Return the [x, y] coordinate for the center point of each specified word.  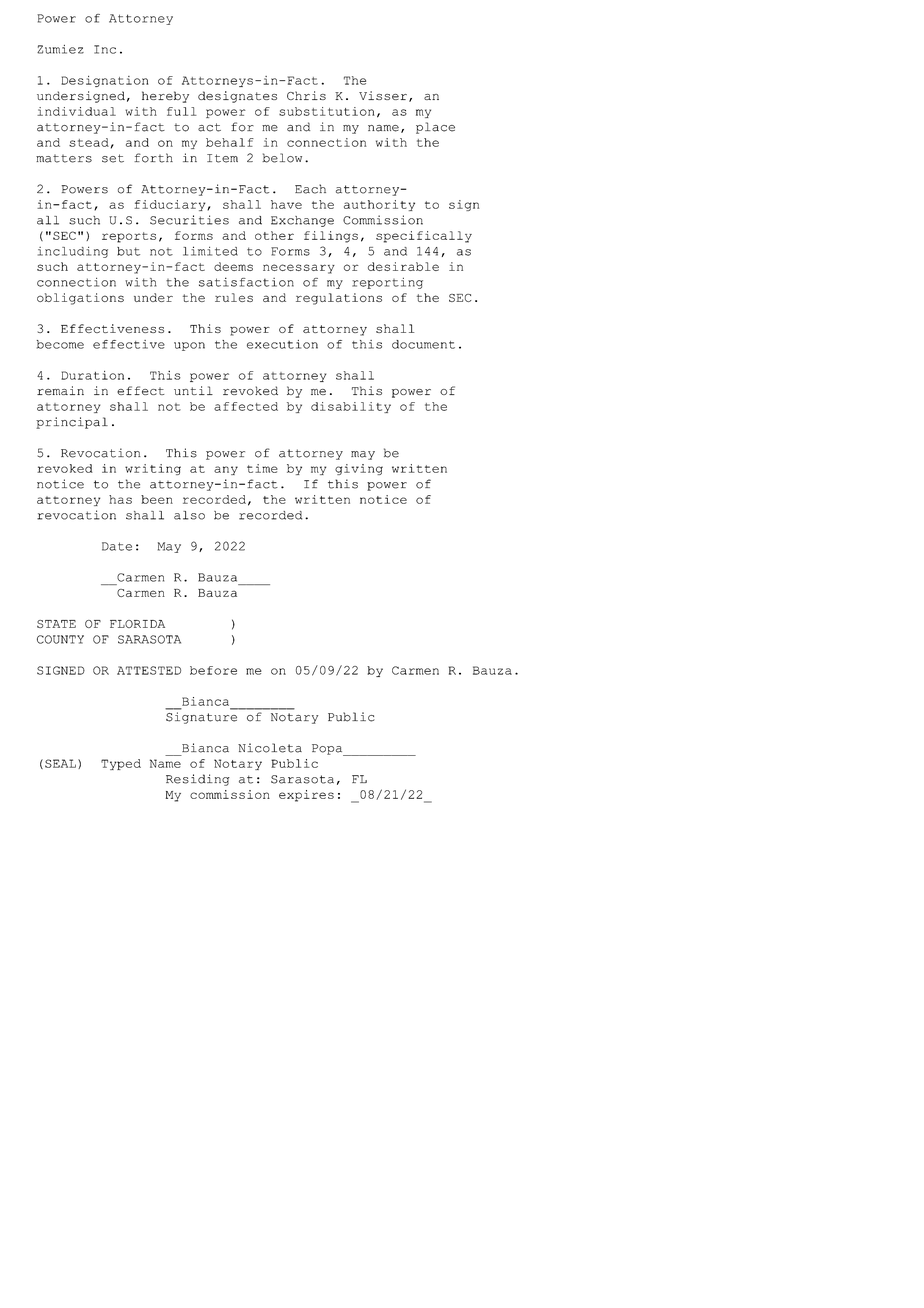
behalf [230, 142]
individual [76, 111]
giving [359, 469]
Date [117, 546]
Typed [121, 764]
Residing [198, 780]
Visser [383, 95]
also [189, 515]
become [60, 344]
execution [282, 344]
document [423, 344]
